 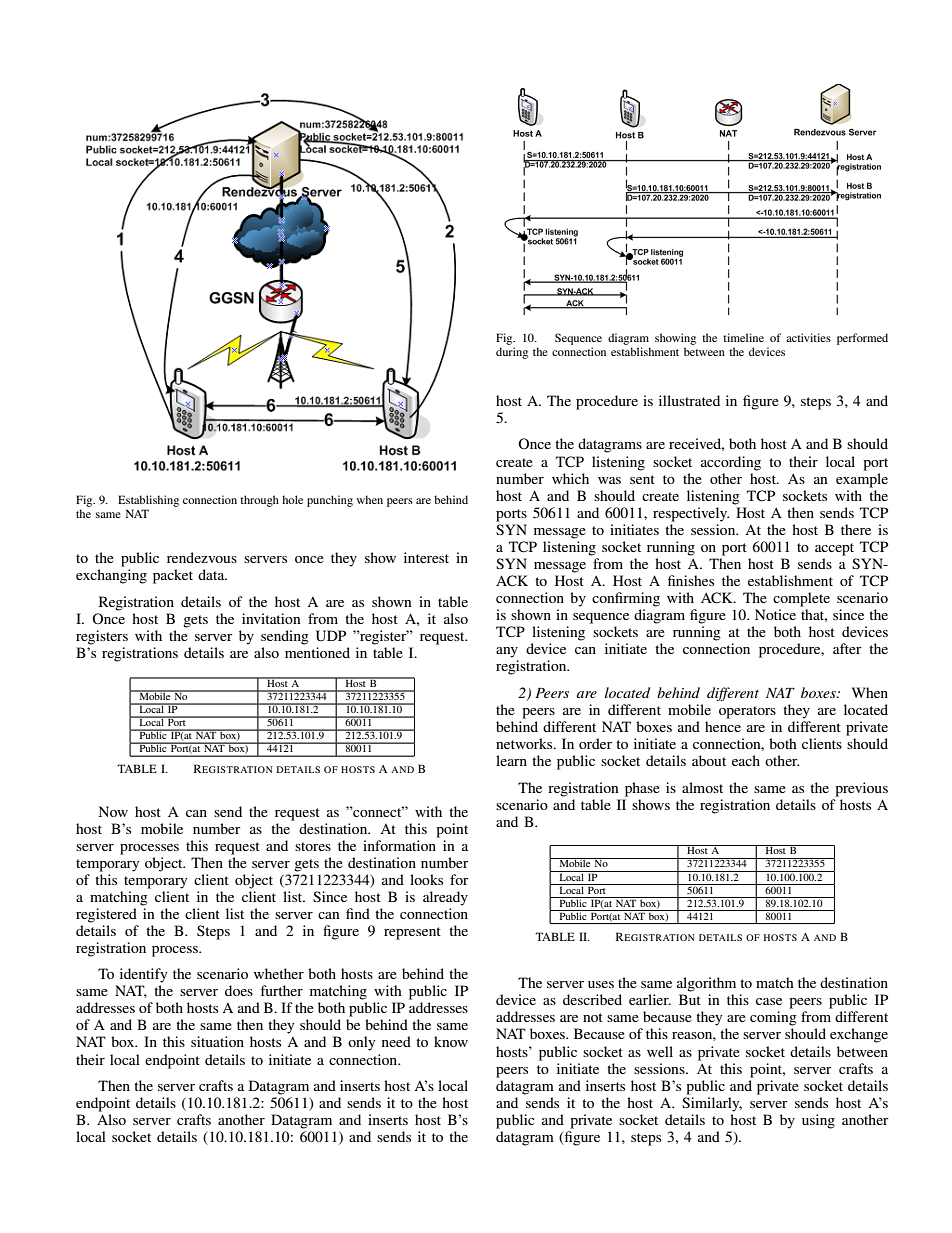 I want to click on during, so click(x=512, y=353).
